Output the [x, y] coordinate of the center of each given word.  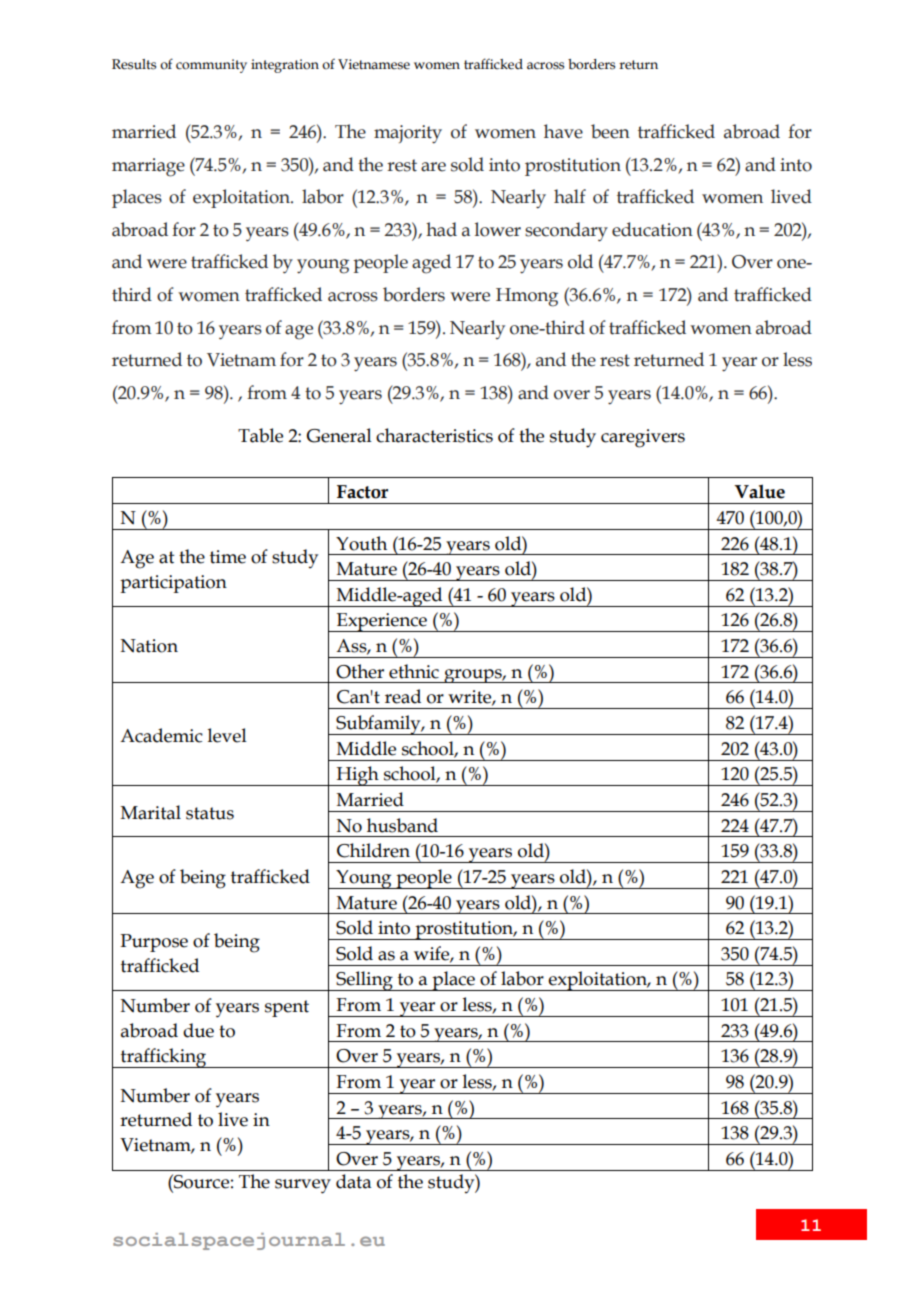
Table [260, 435]
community [211, 66]
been [610, 131]
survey [303, 1186]
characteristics [434, 435]
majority [408, 134]
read [403, 696]
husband [402, 825]
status [210, 813]
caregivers [643, 438]
